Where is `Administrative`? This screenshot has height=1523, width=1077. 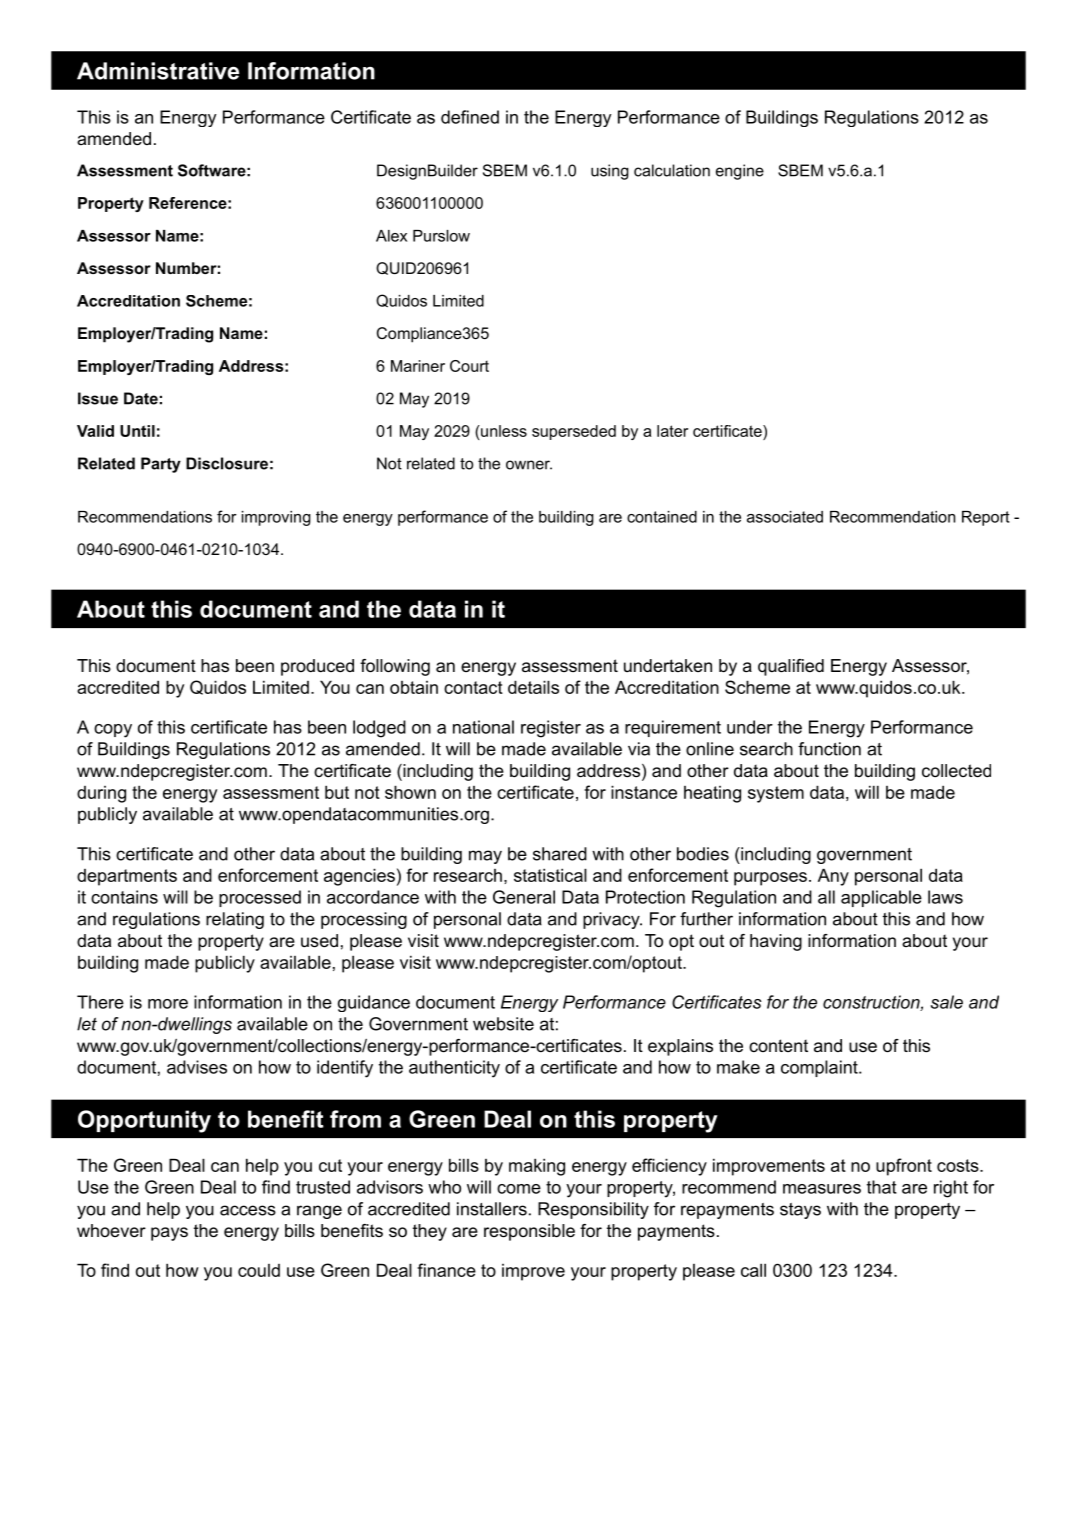
Administrative is located at coordinates (158, 71).
